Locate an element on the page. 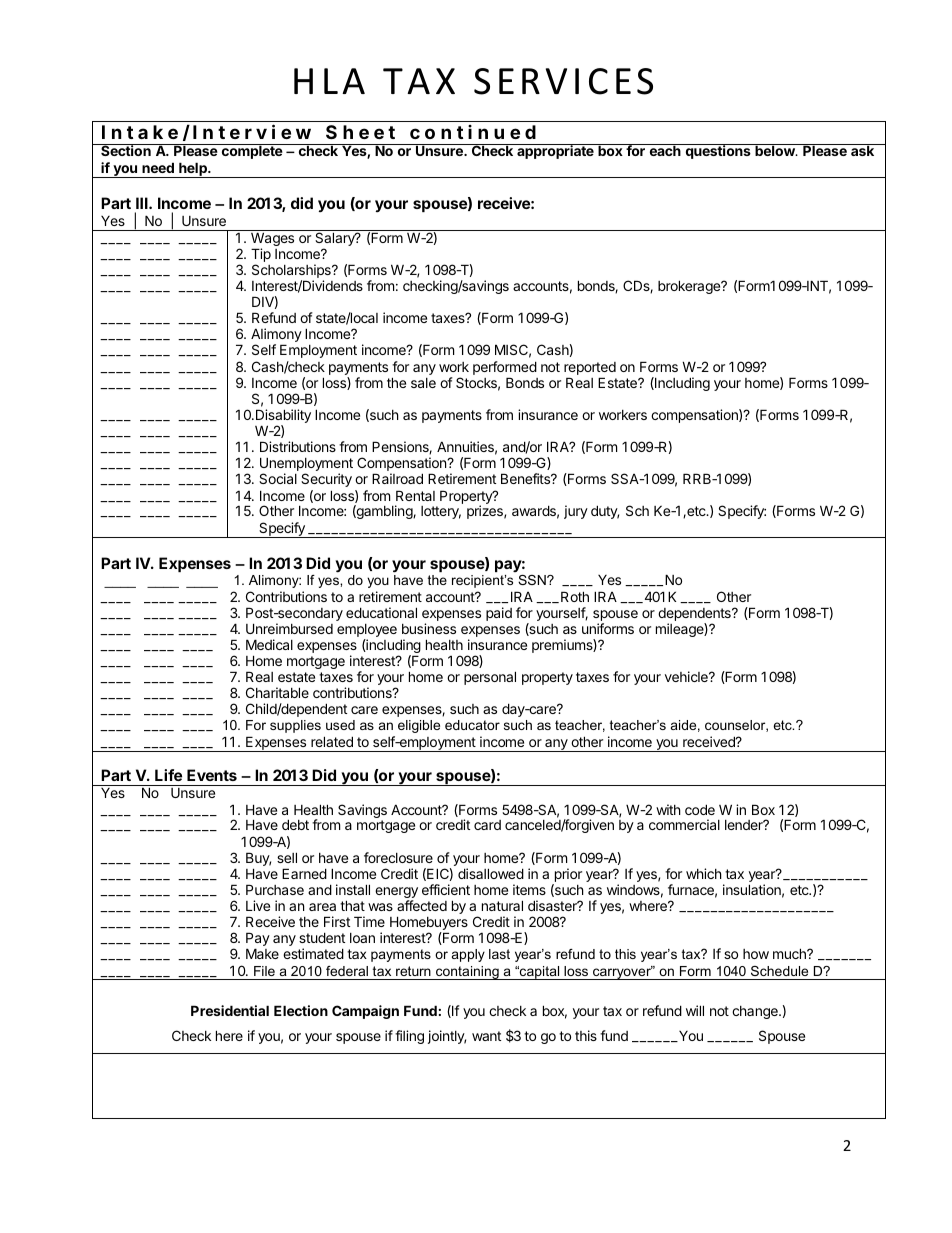  Presidential is located at coordinates (230, 1010).
